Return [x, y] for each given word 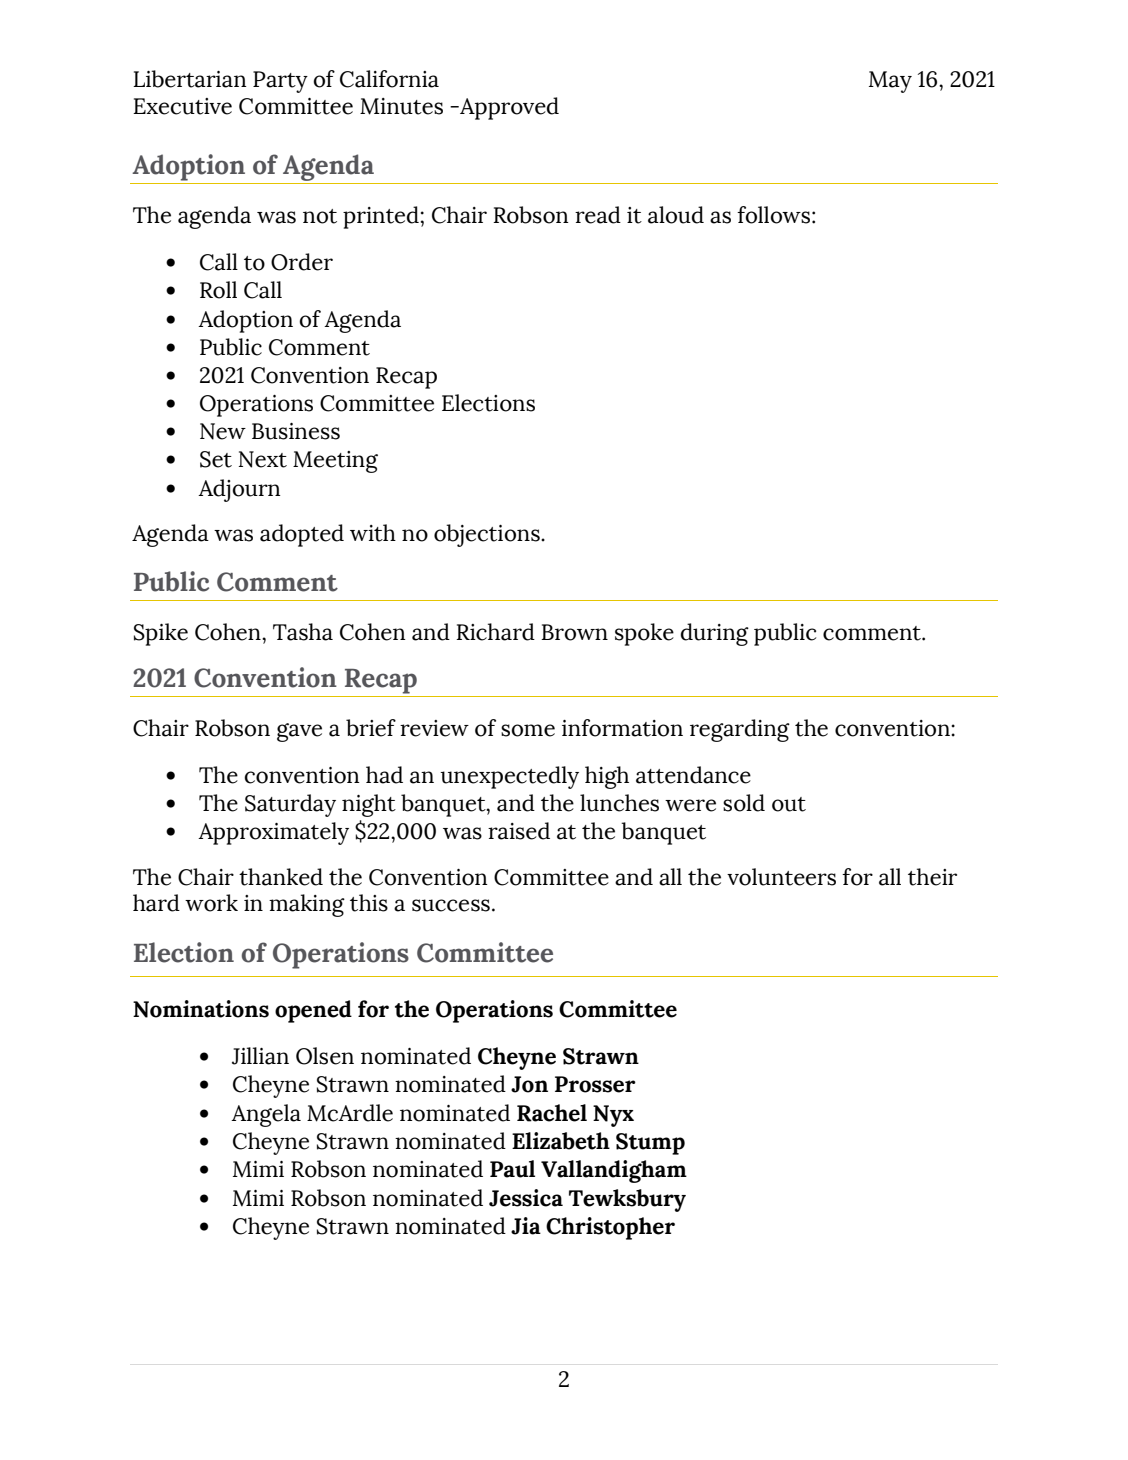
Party [280, 82]
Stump [650, 1144]
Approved [508, 108]
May [890, 82]
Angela [266, 1115]
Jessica [526, 1198]
